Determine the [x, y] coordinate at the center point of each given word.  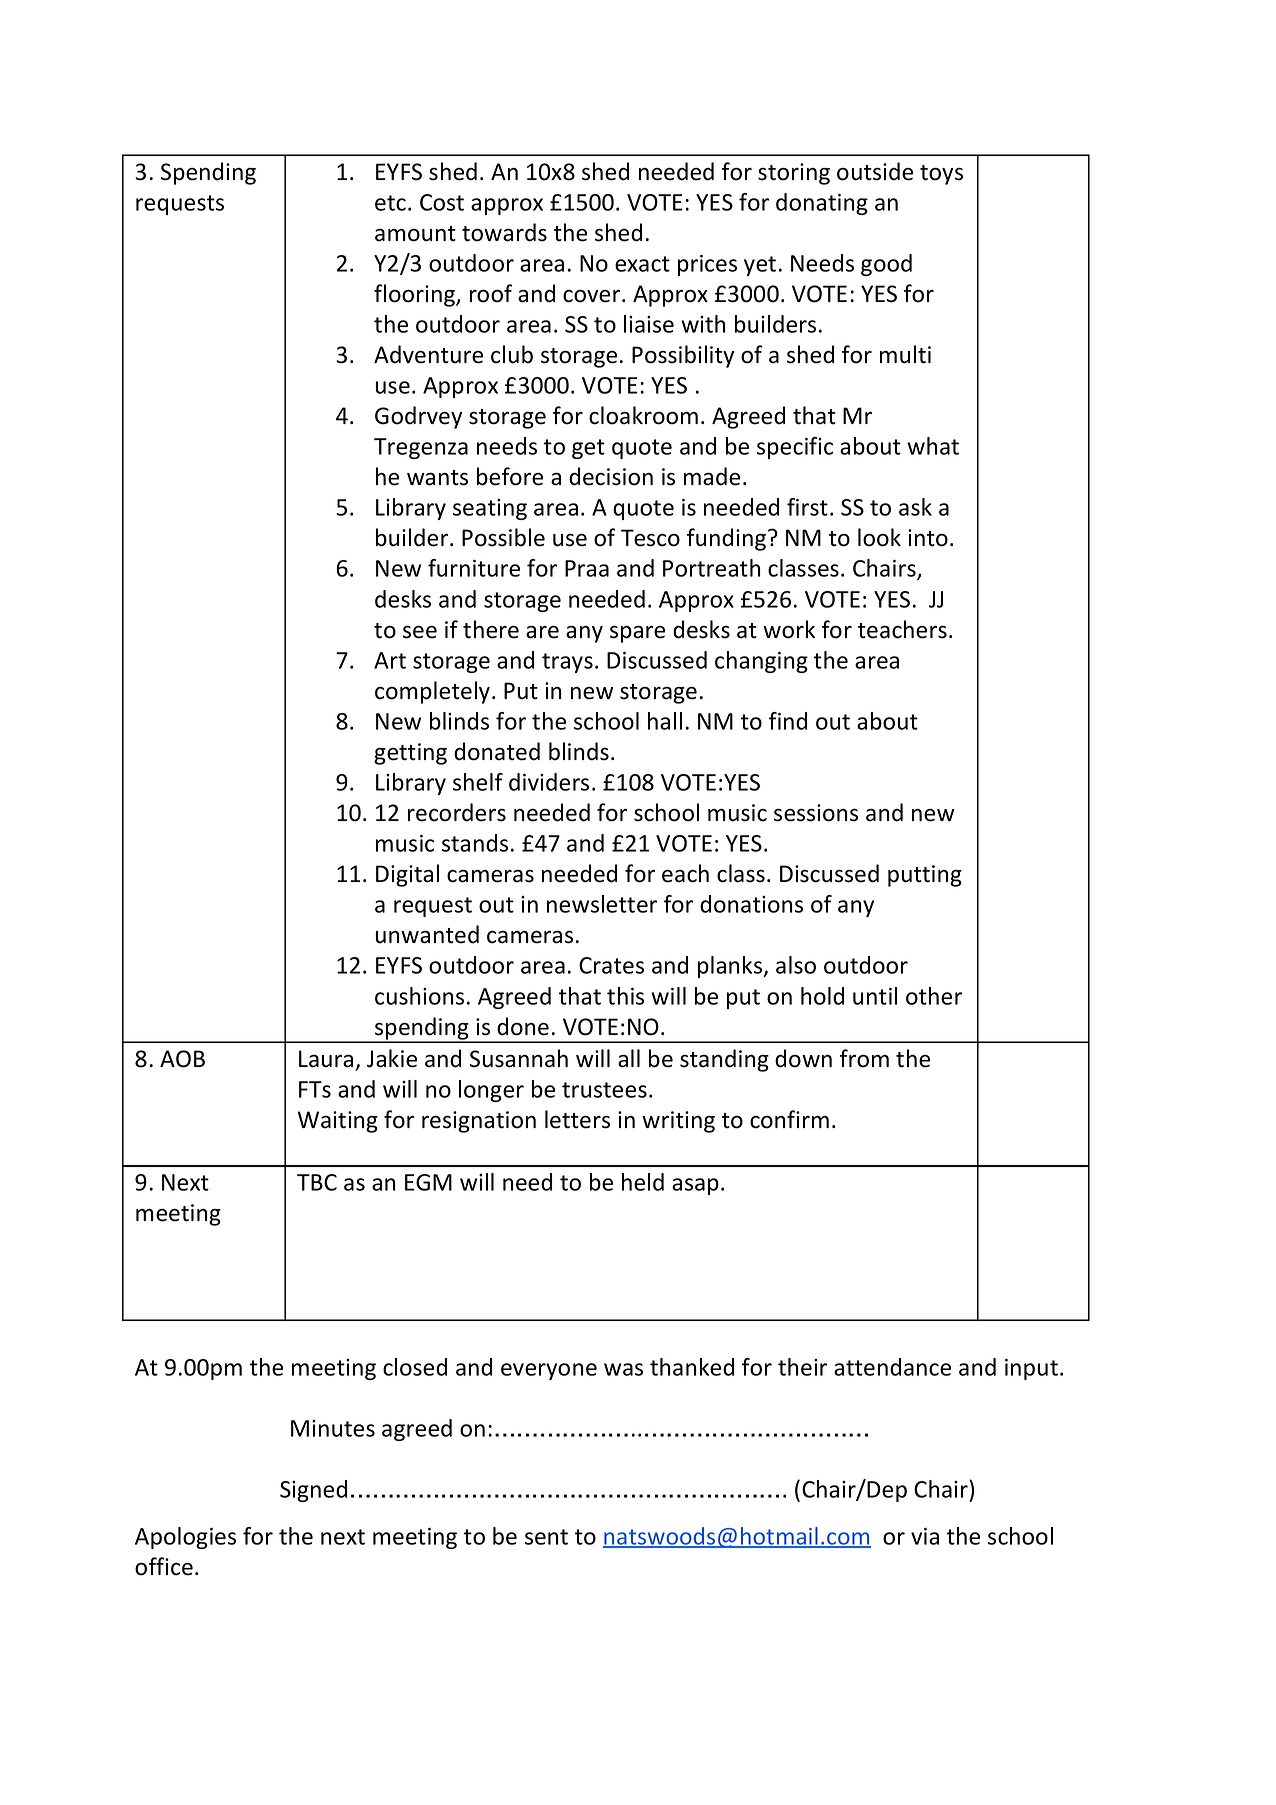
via [925, 1536]
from [864, 1058]
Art [390, 660]
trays [567, 663]
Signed [313, 1491]
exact [642, 264]
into [928, 538]
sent [546, 1537]
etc [390, 203]
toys [941, 175]
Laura [326, 1059]
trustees [604, 1090]
